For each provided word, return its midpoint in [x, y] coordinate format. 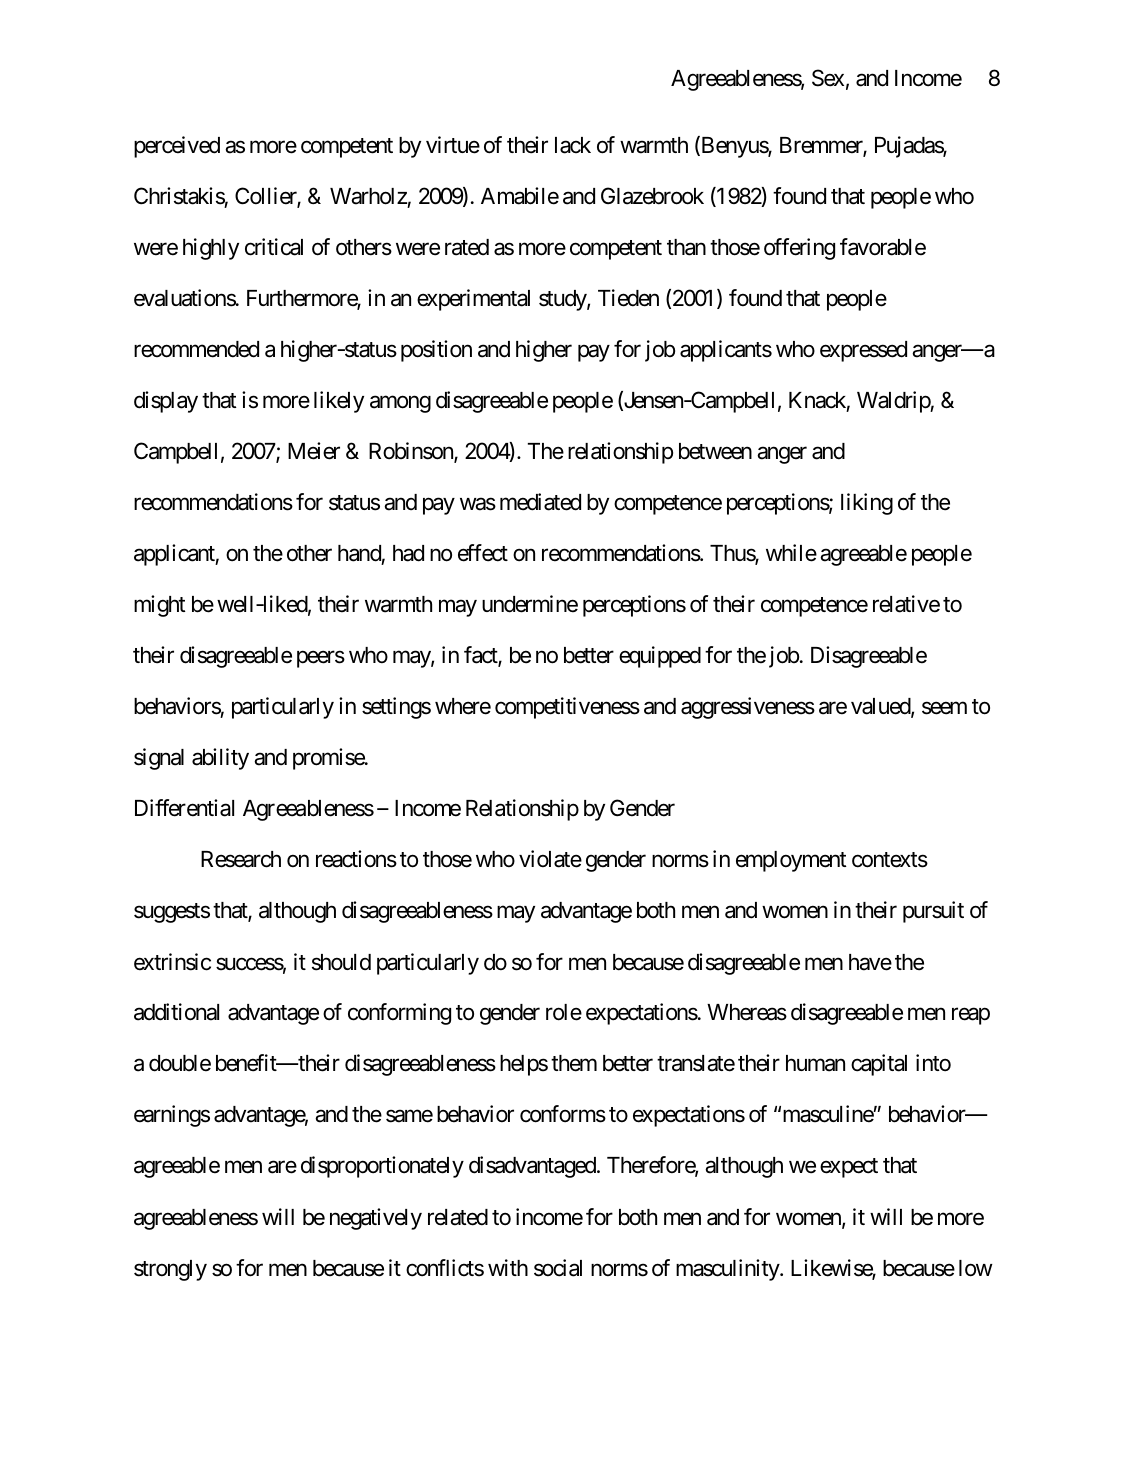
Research [241, 859]
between [715, 451]
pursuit [933, 912]
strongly [170, 1270]
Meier [314, 451]
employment [791, 861]
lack [573, 145]
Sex [828, 78]
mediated [540, 502]
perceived [177, 147]
